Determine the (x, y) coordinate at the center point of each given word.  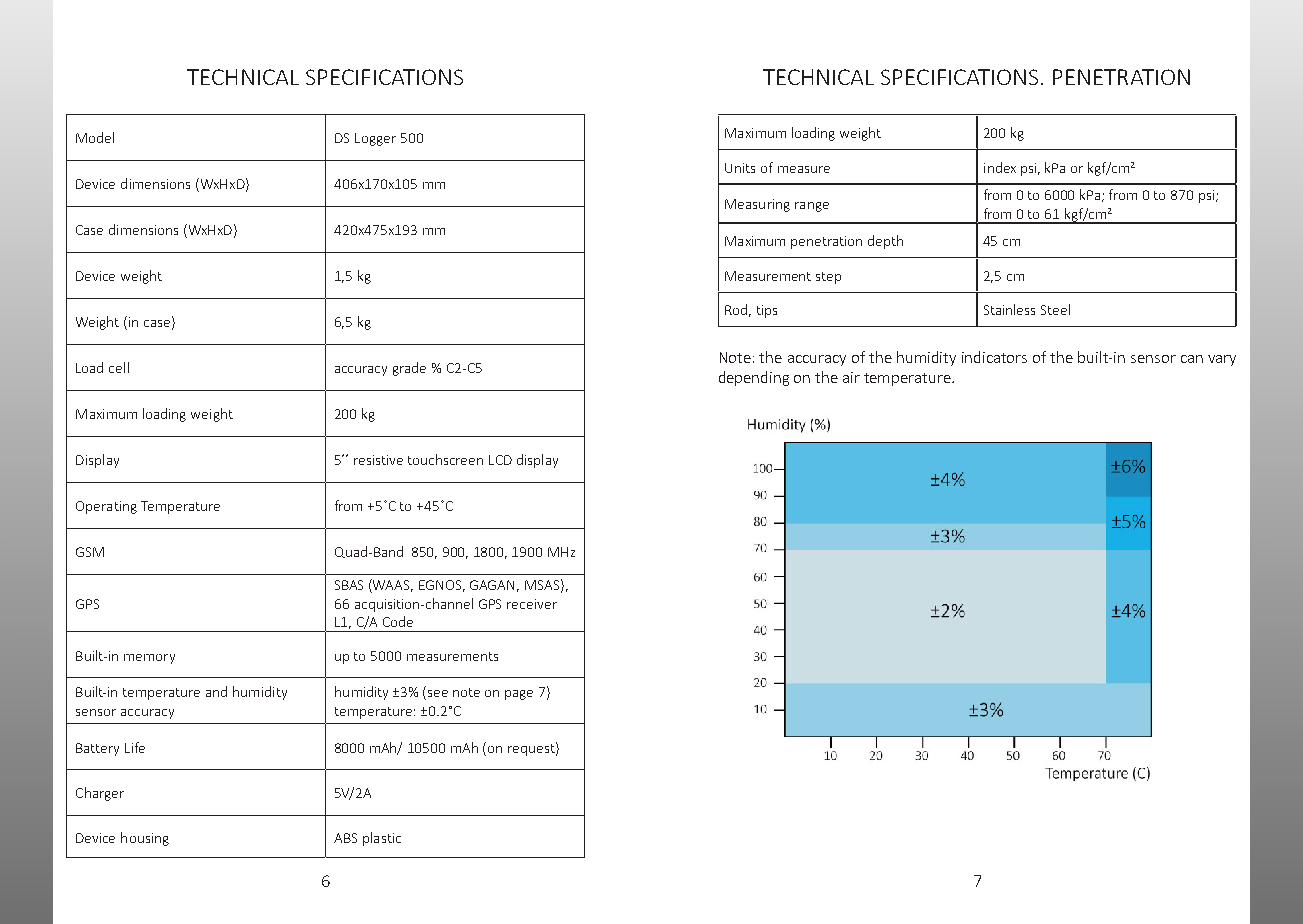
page (519, 695)
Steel (1055, 309)
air (851, 377)
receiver (532, 604)
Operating (106, 507)
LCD (500, 460)
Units (740, 168)
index (1000, 167)
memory (149, 659)
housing (145, 839)
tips (767, 311)
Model (95, 137)
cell (119, 367)
